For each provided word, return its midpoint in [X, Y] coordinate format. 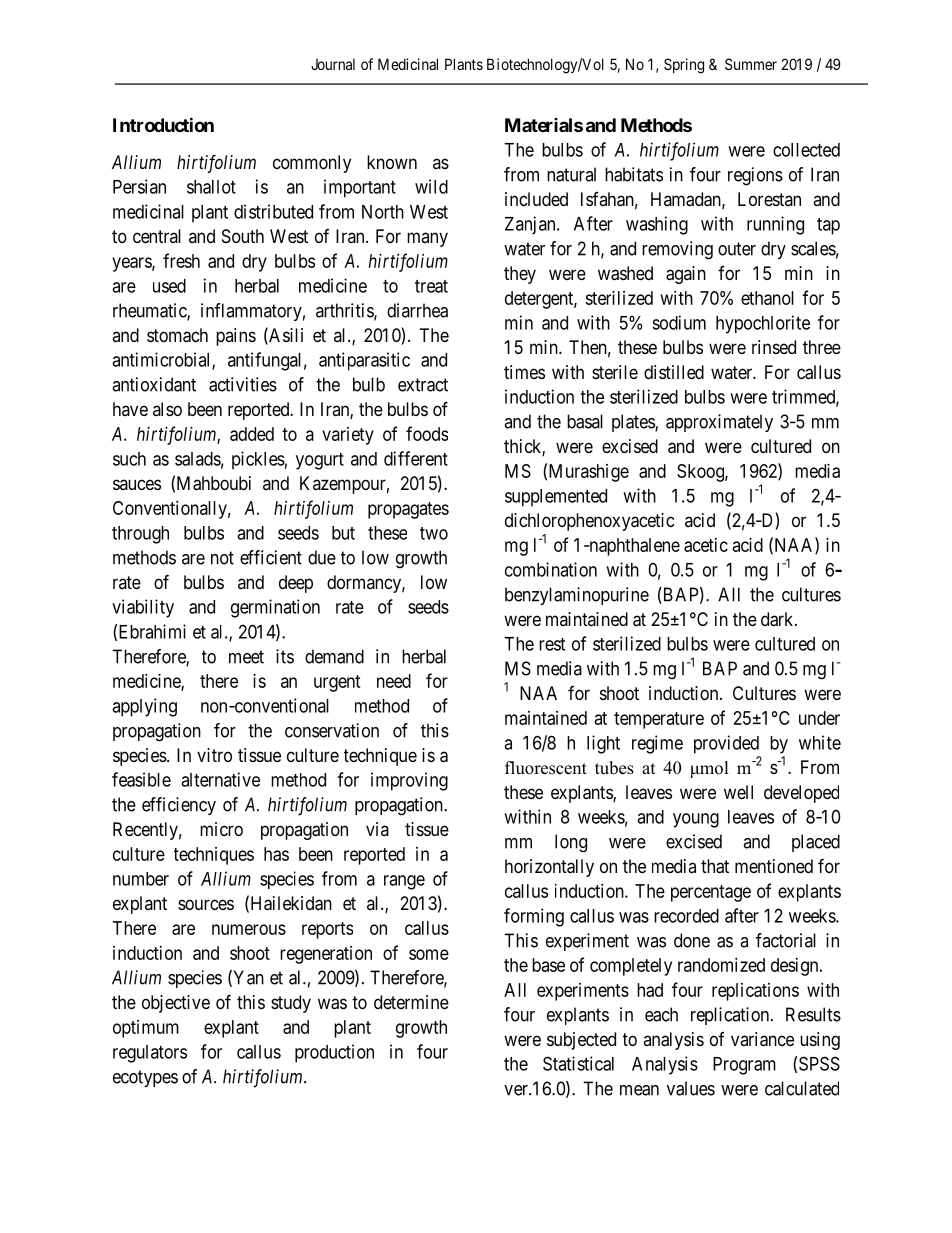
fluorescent [546, 768]
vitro [214, 755]
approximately [719, 423]
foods [427, 433]
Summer [751, 64]
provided [726, 744]
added [252, 434]
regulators [150, 1054]
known [392, 162]
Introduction [163, 124]
